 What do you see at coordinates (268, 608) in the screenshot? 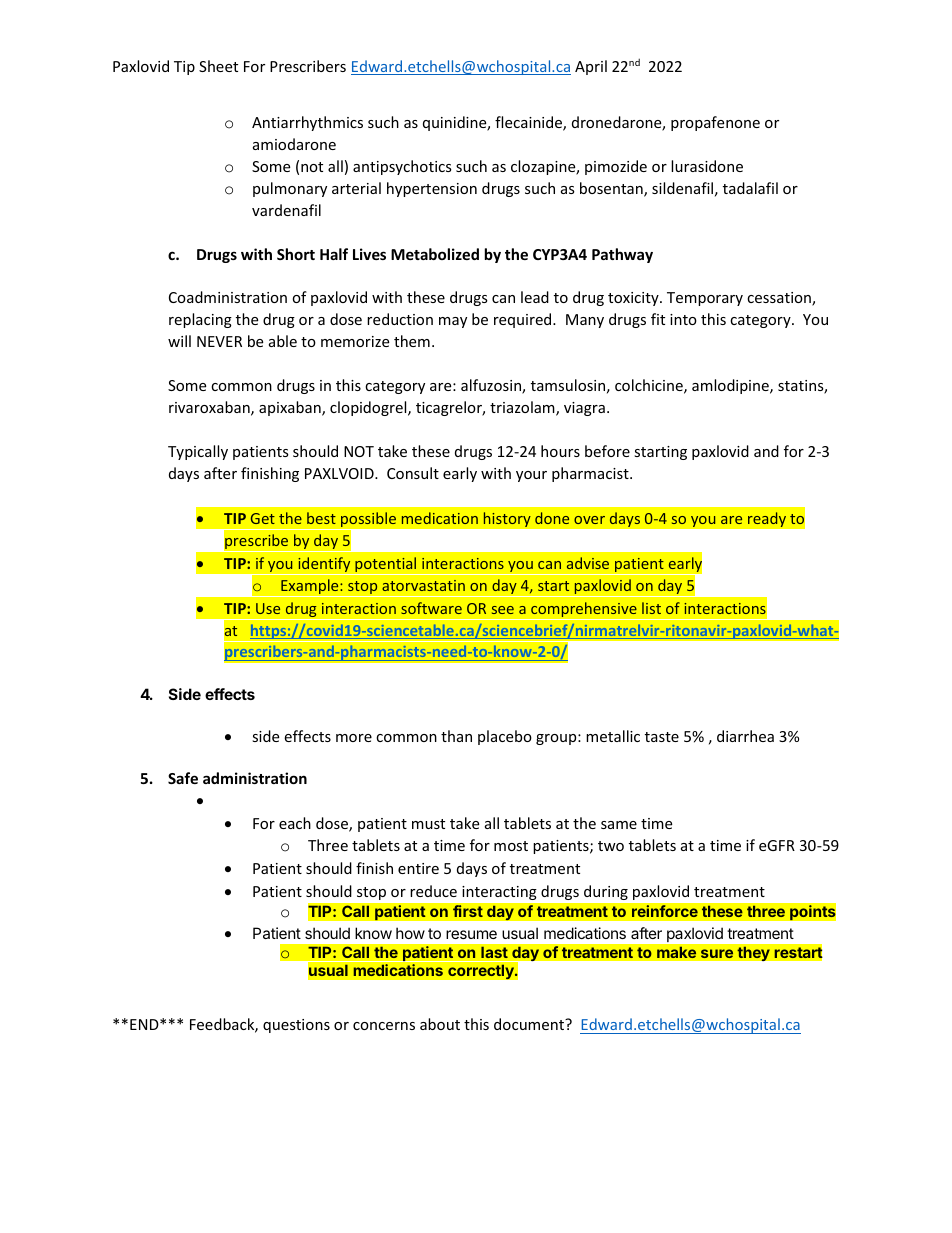
I see `Use` at bounding box center [268, 608].
